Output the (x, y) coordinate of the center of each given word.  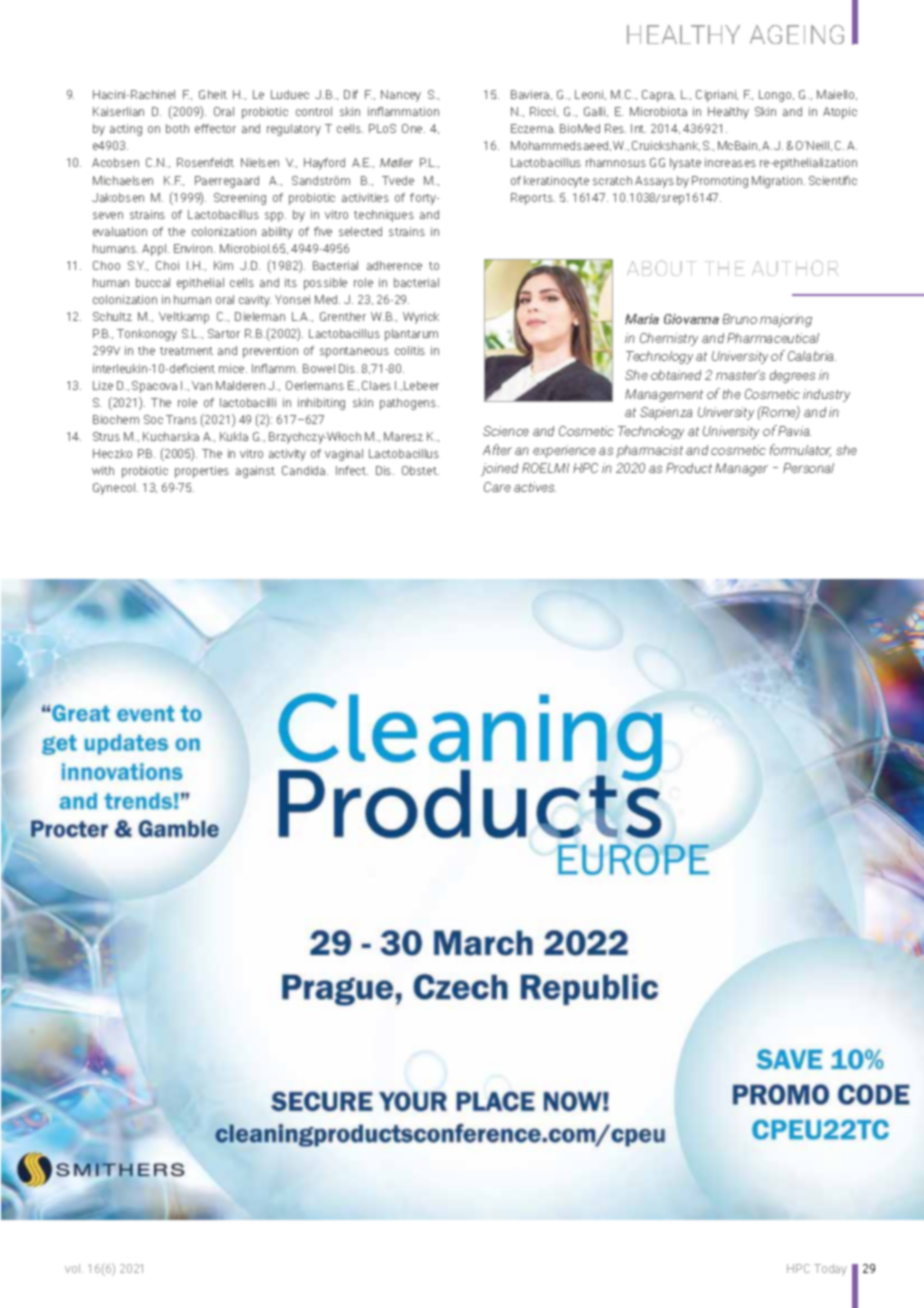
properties (202, 472)
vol (74, 1268)
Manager (741, 469)
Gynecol (115, 489)
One (413, 128)
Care (497, 487)
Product (689, 468)
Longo (776, 96)
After (497, 449)
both (177, 128)
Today (830, 1270)
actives (535, 487)
